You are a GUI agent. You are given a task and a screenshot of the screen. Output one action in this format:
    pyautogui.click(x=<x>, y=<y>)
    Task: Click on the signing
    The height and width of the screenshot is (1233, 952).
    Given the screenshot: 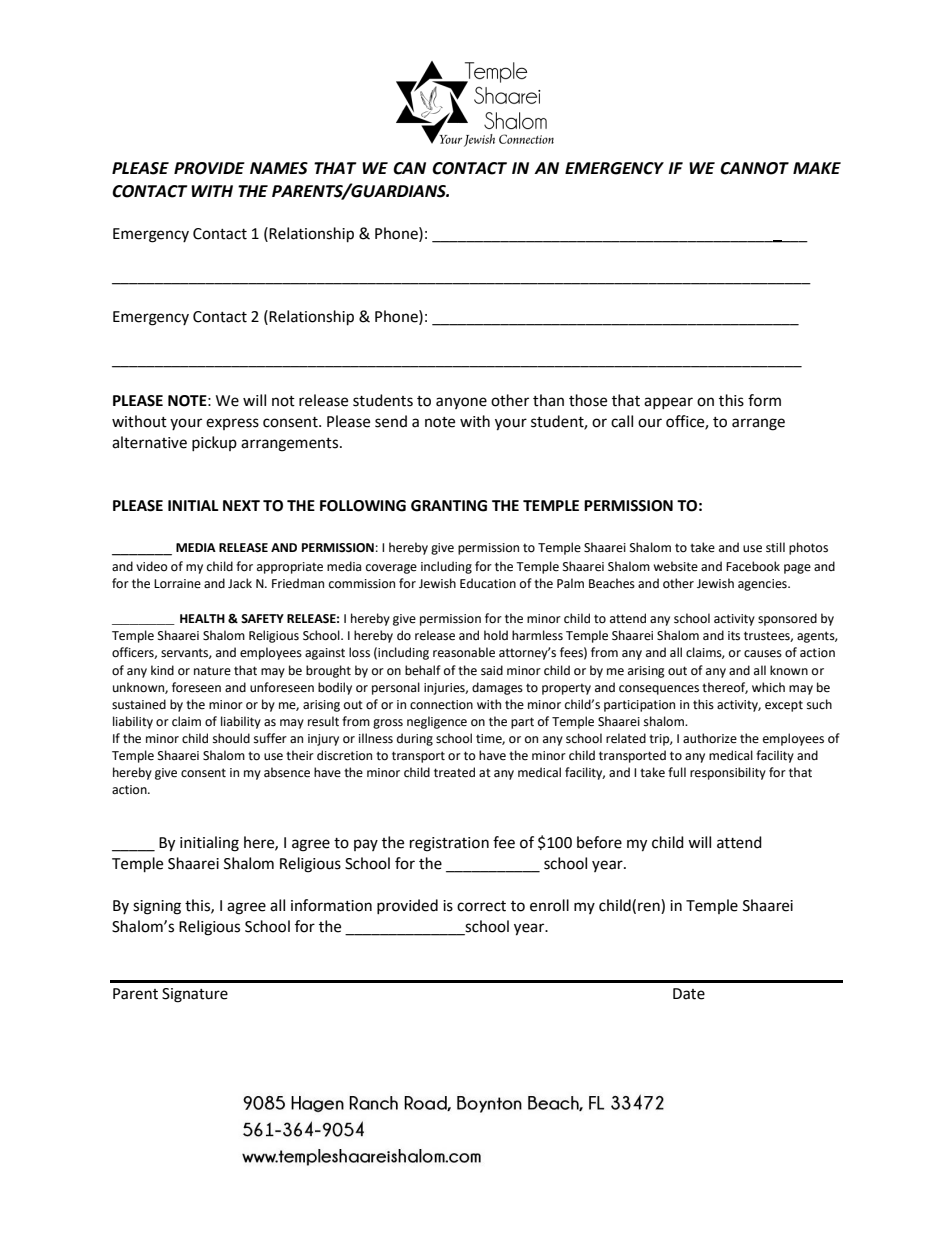 What is the action you would take?
    pyautogui.click(x=157, y=907)
